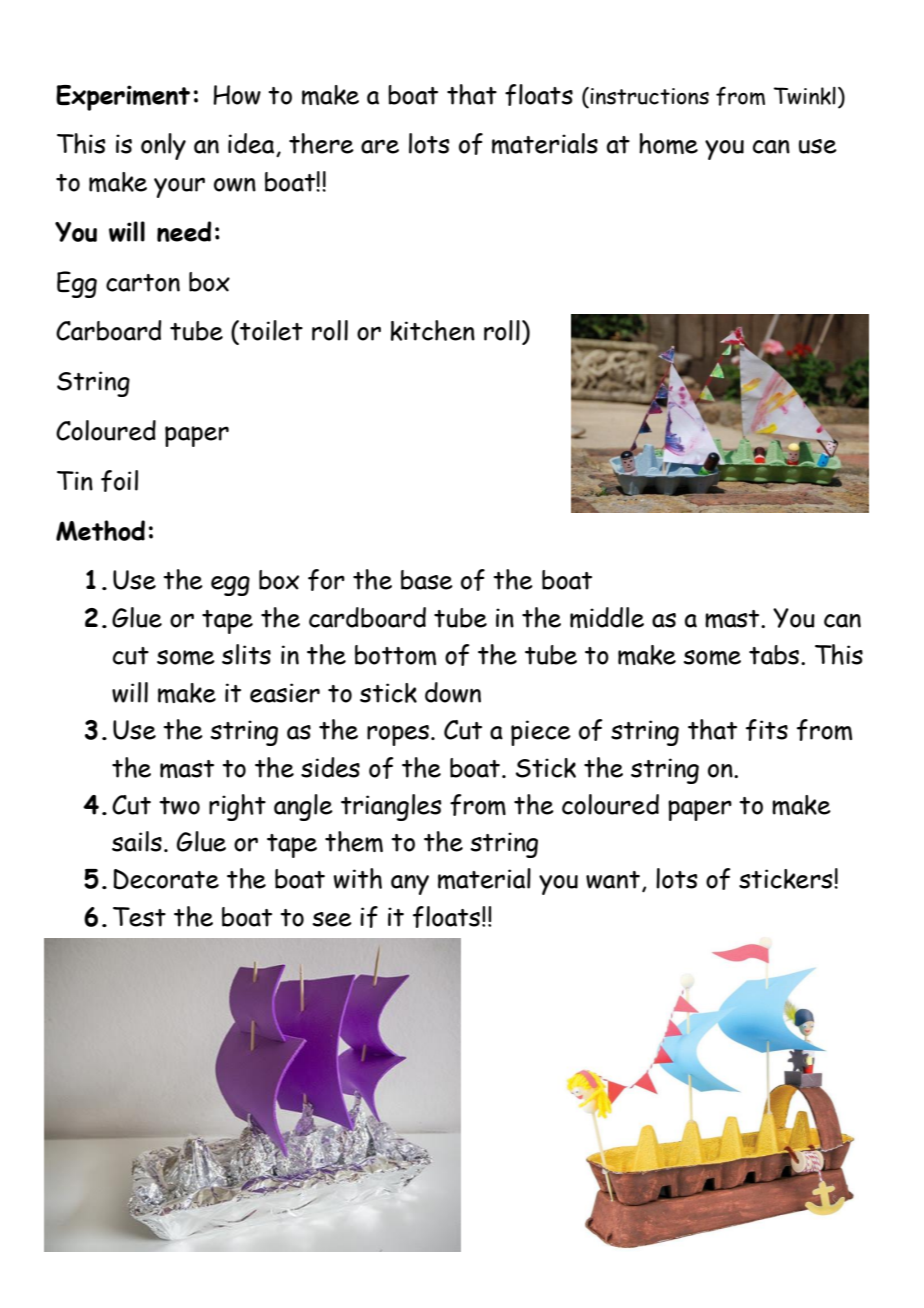 The width and height of the page is (924, 1308). Describe the element at coordinates (453, 692) in the page. I see `down` at that location.
